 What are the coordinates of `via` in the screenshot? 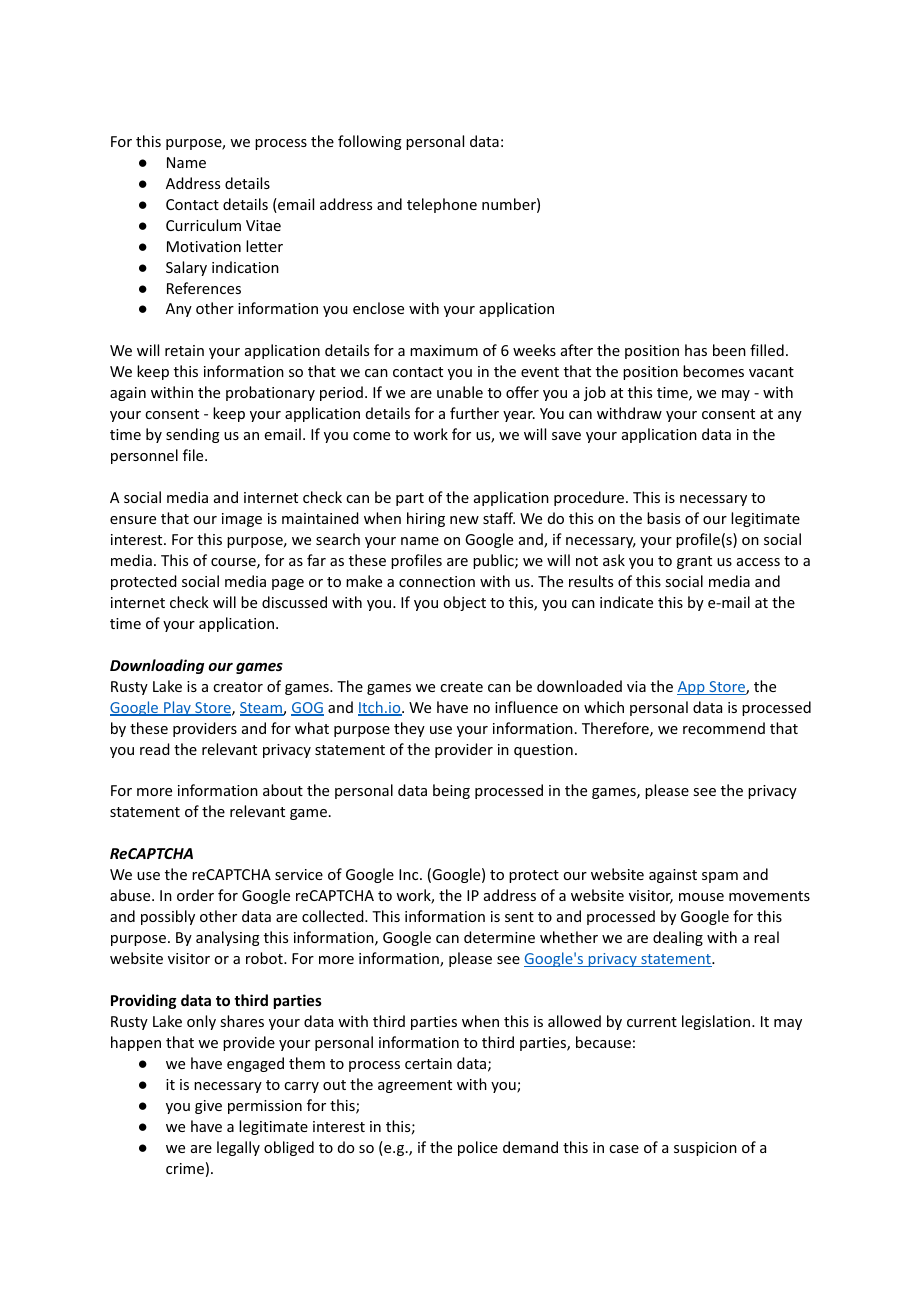 It's located at (636, 686).
